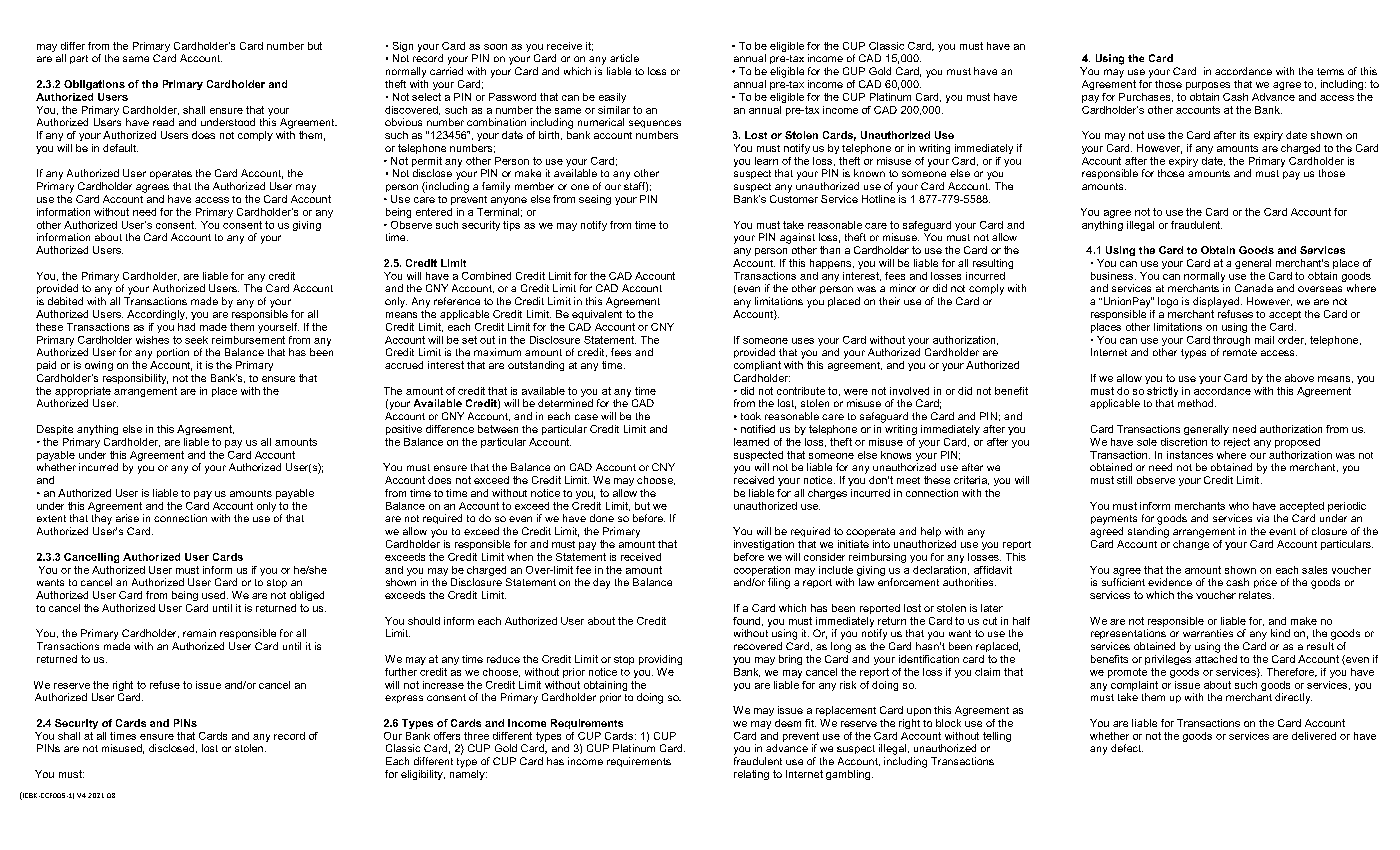 The height and width of the screenshot is (850, 1400). I want to click on took, so click(751, 416).
